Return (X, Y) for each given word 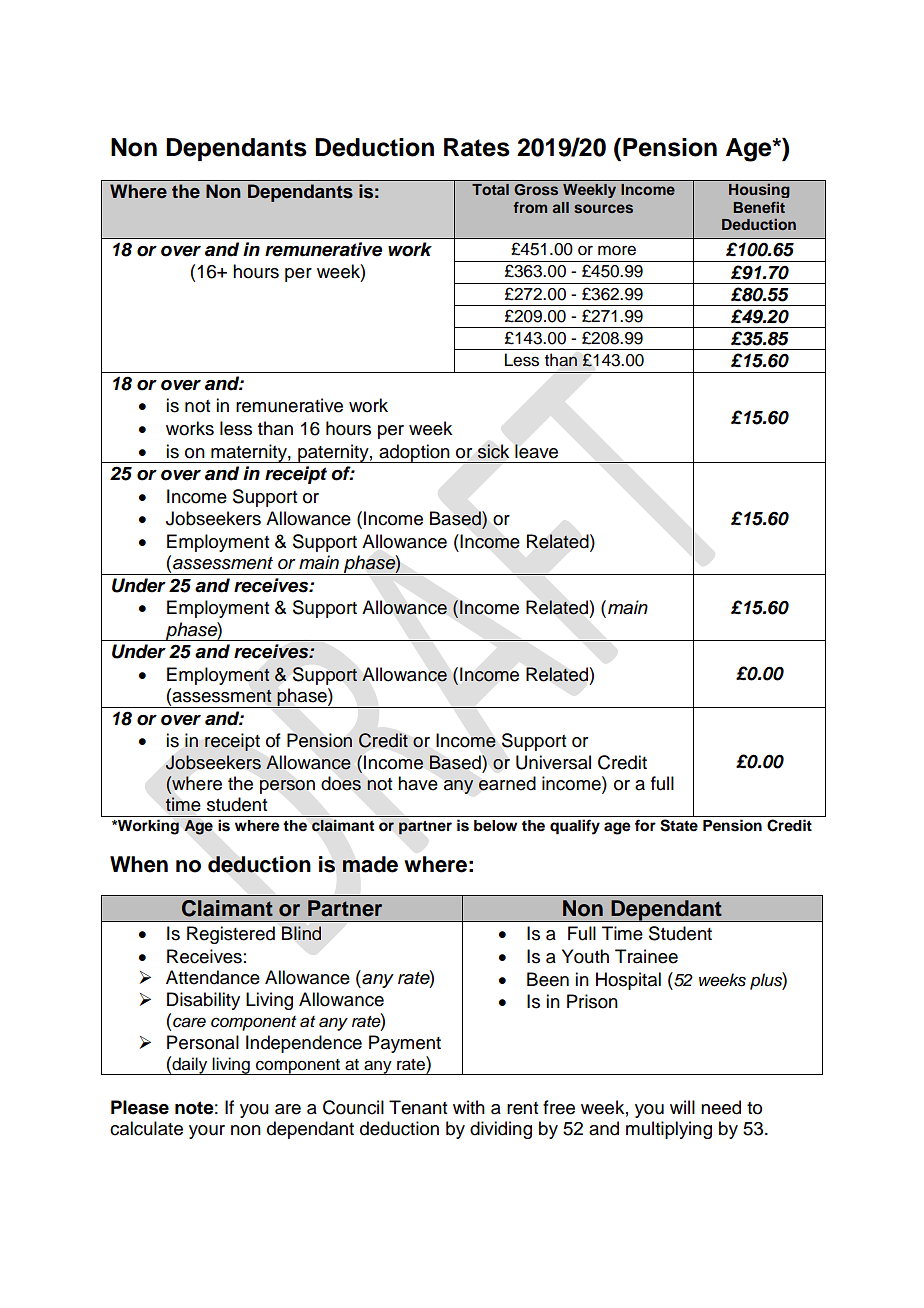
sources (603, 208)
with (469, 1107)
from (530, 207)
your (207, 1132)
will (682, 1107)
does (341, 783)
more (617, 250)
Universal (553, 762)
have (418, 783)
